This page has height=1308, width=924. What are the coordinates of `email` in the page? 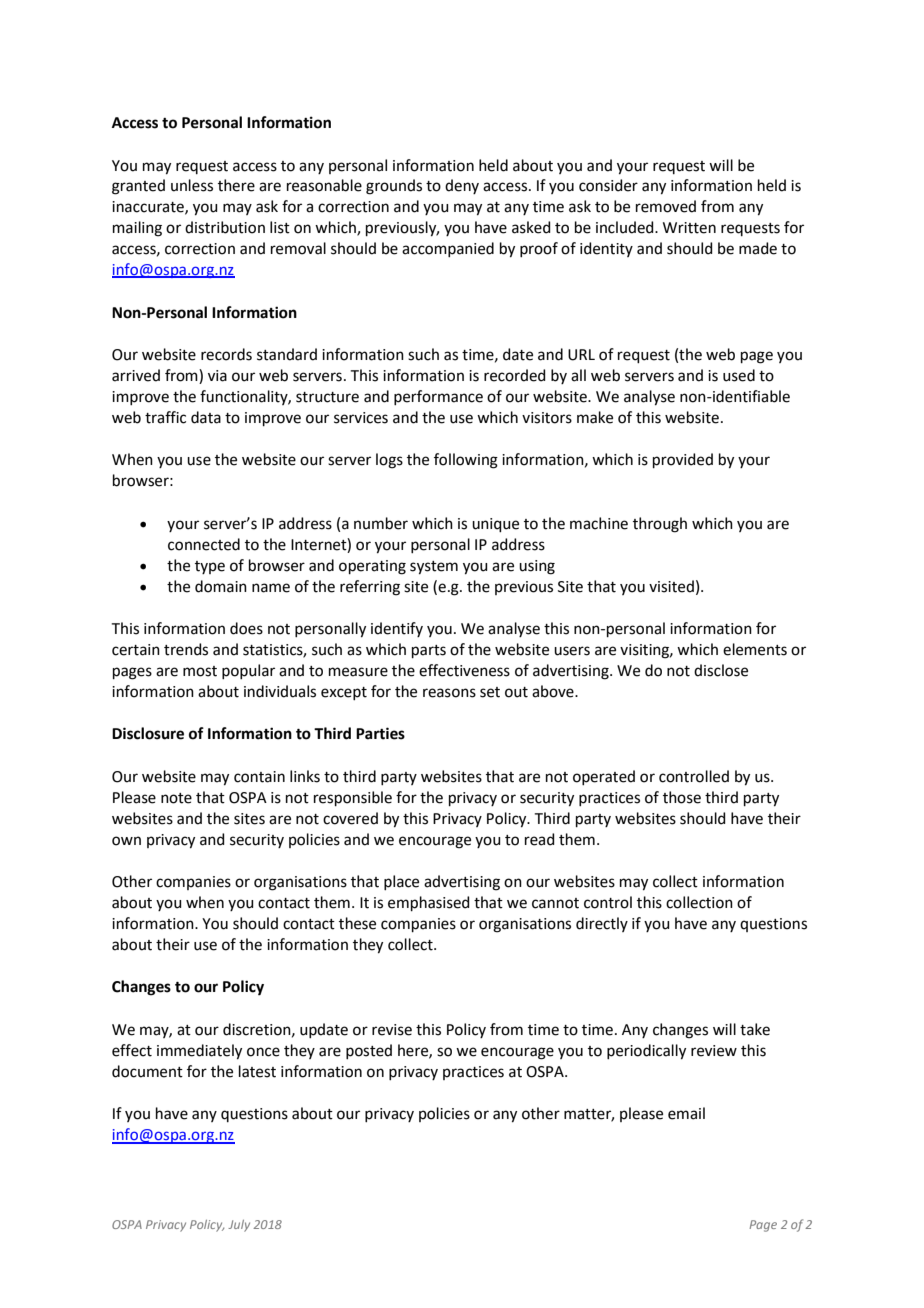 It's located at (686, 1113).
